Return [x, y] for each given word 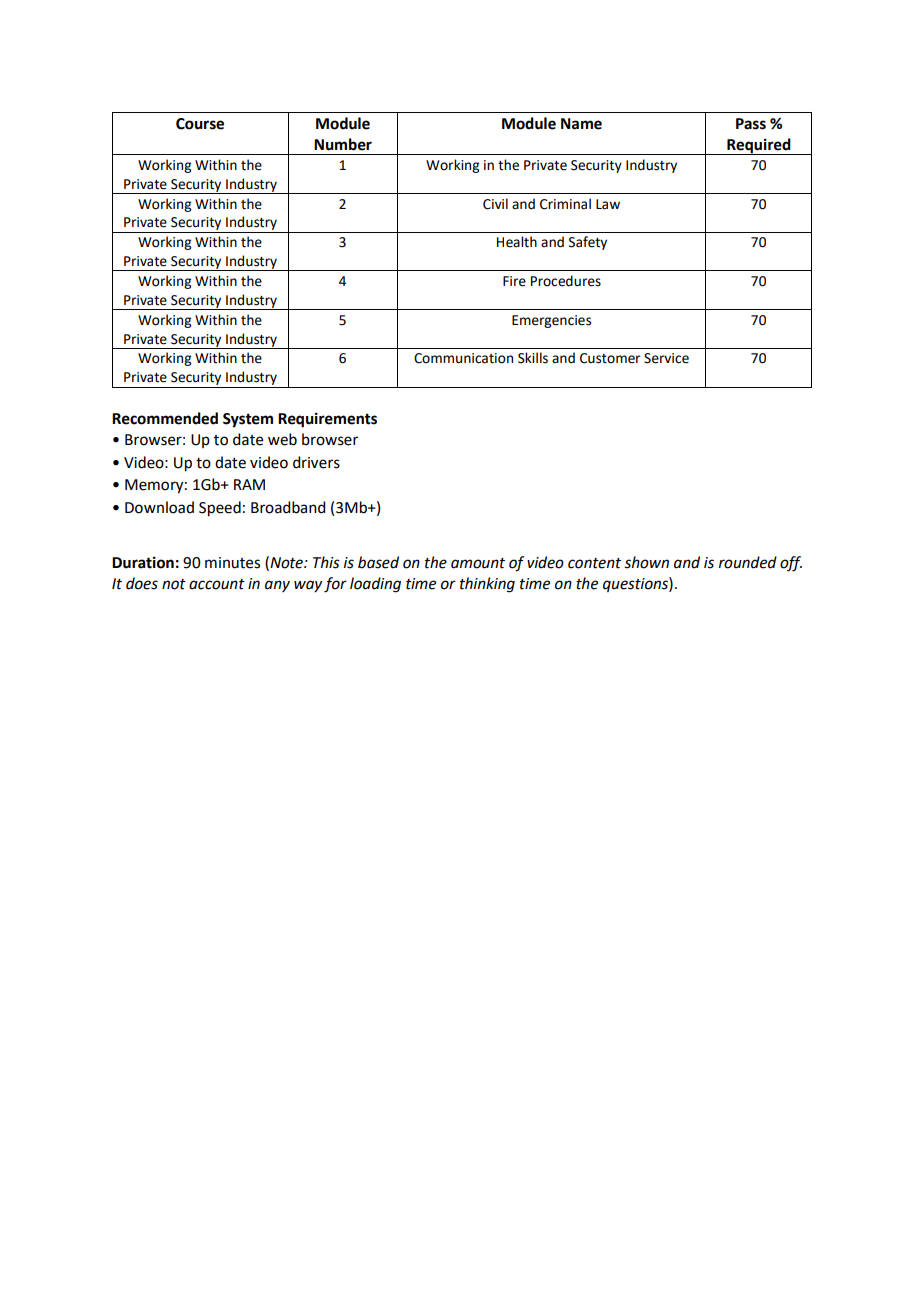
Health [517, 242]
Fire [514, 281]
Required [759, 146]
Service [666, 358]
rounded [748, 562]
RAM [249, 484]
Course [200, 124]
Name [581, 124]
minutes [232, 563]
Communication [463, 358]
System [248, 420]
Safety [588, 243]
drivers [316, 462]
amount [478, 563]
